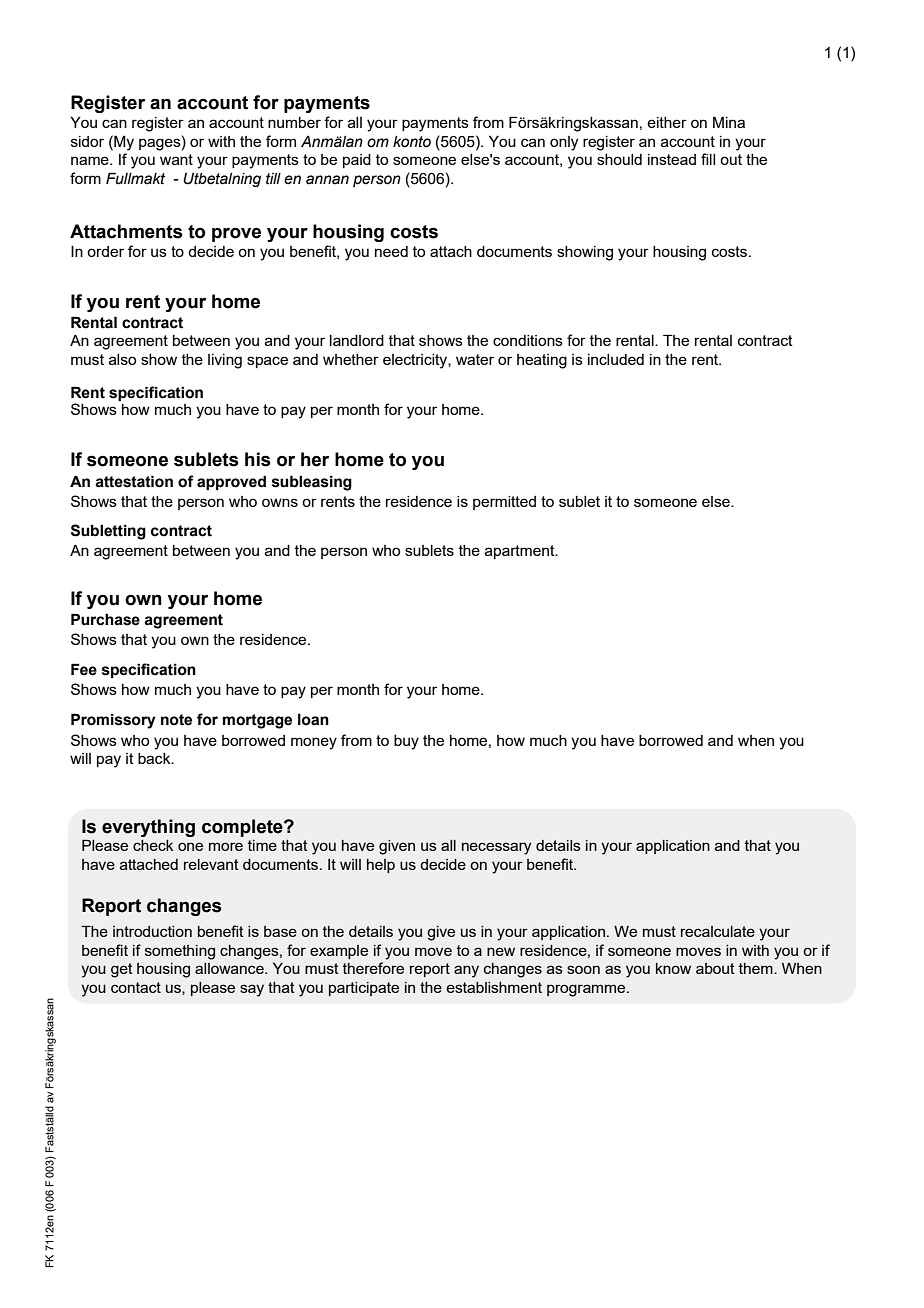 Image resolution: width=924 pixels, height=1308 pixels. Describe the element at coordinates (406, 742) in the document. I see `buy` at that location.
